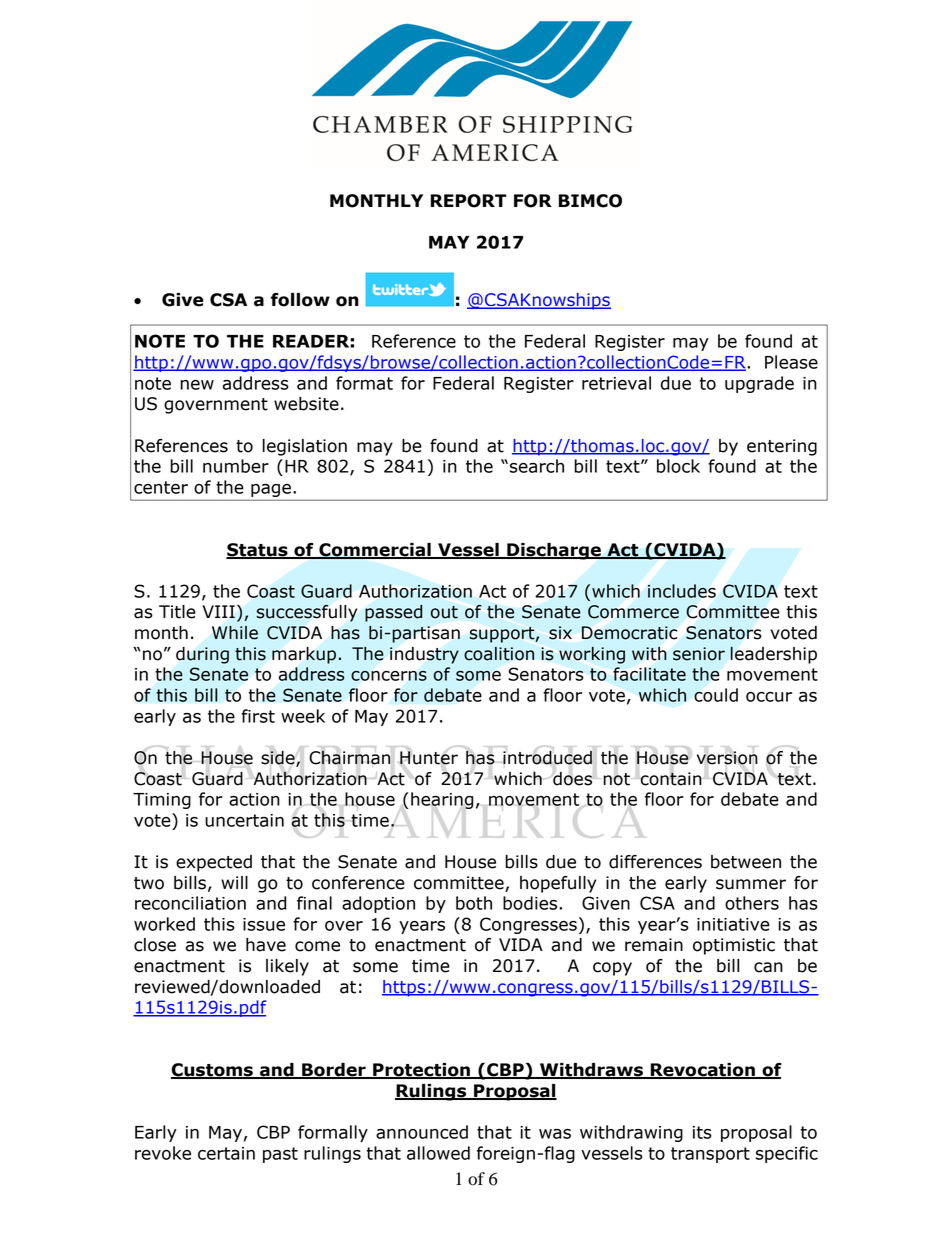 Image resolution: width=952 pixels, height=1233 pixels. What do you see at coordinates (727, 758) in the page?
I see `version` at bounding box center [727, 758].
